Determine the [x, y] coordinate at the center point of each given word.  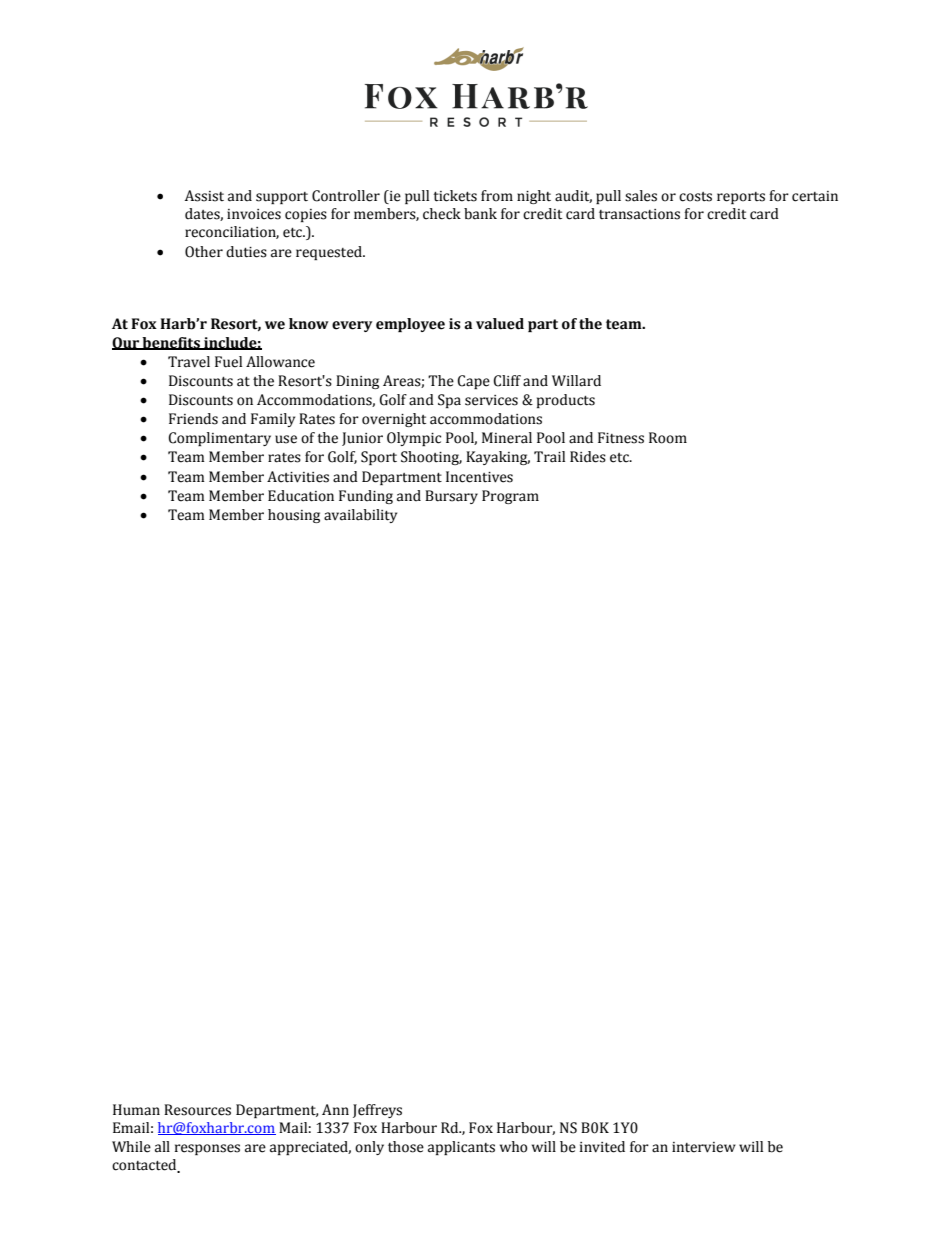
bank [480, 214]
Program [510, 497]
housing [294, 516]
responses [207, 1149]
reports [741, 198]
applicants [461, 1148]
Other [204, 252]
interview [704, 1147]
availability [360, 516]
